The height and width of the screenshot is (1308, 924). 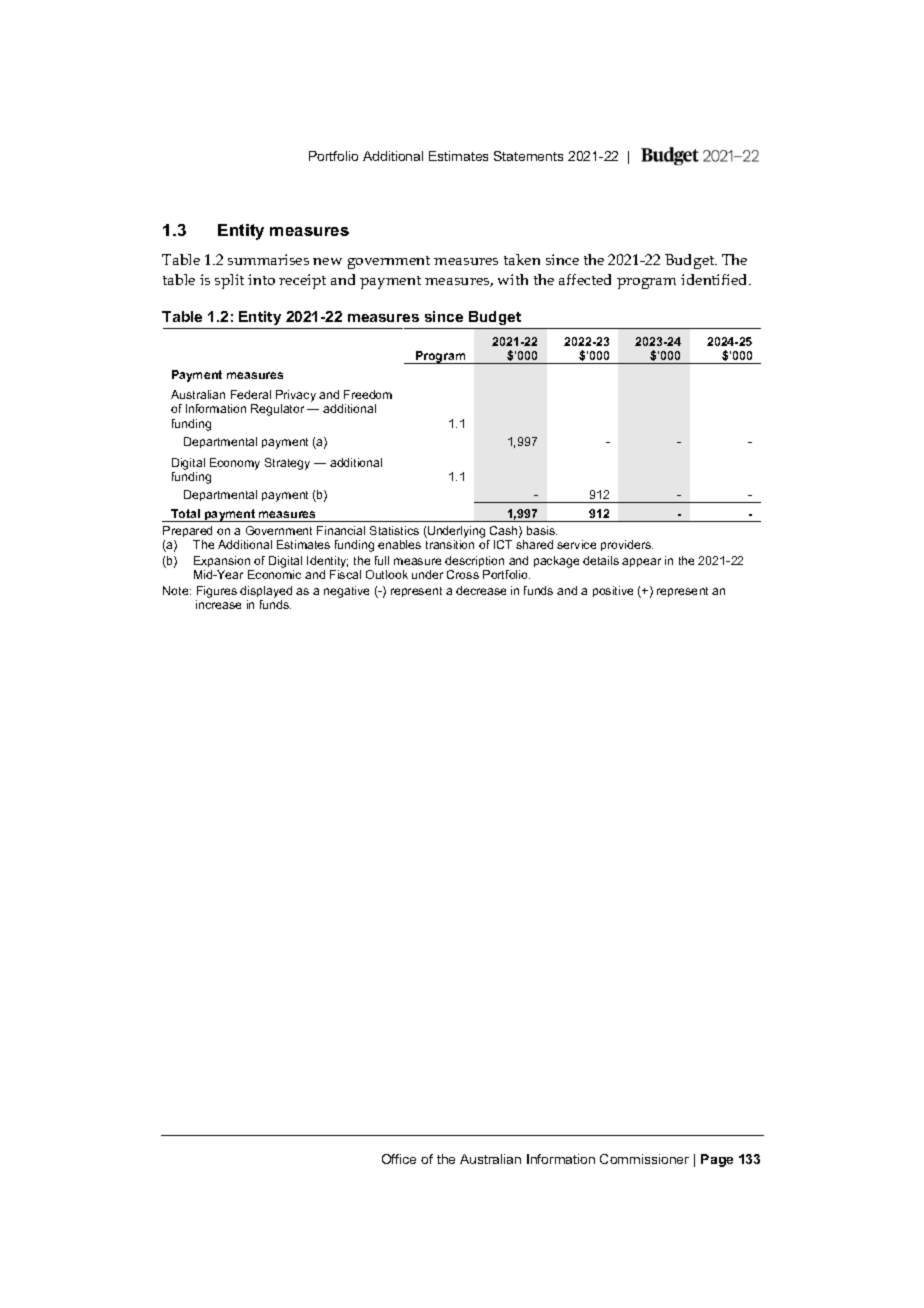 I want to click on Economy, so click(x=235, y=464).
